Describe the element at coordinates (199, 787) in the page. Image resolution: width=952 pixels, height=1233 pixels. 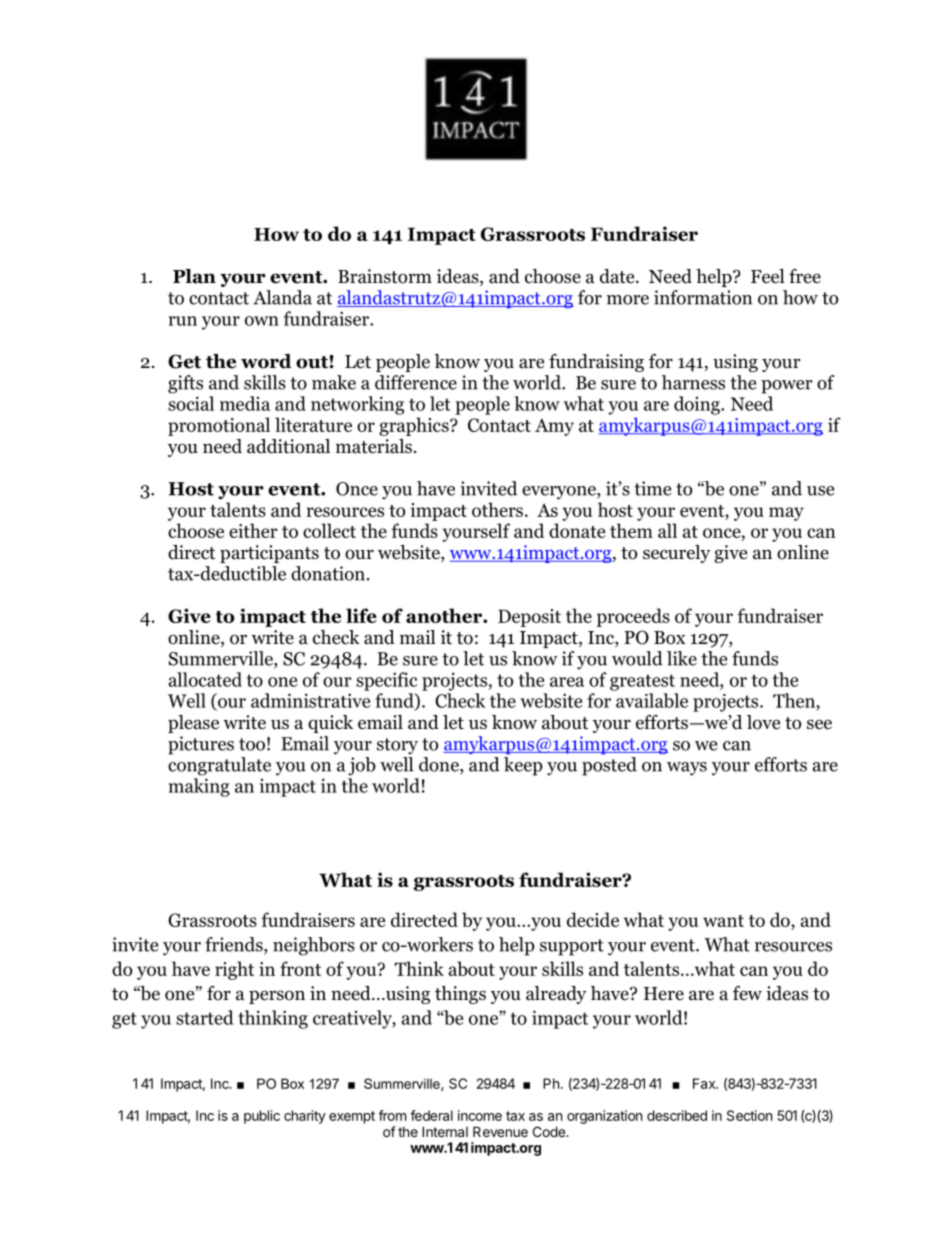
I see `making` at that location.
